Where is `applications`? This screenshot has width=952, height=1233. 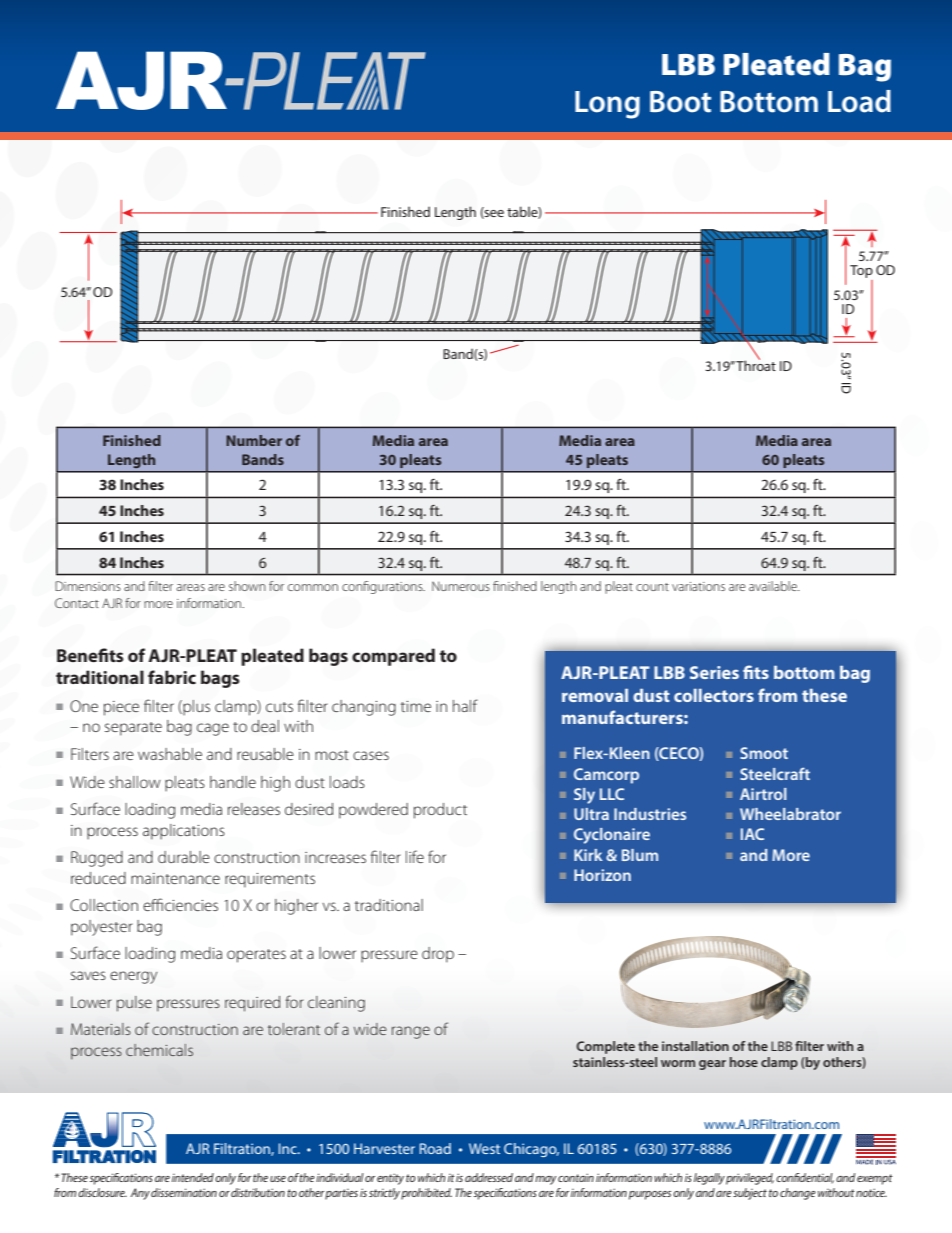
applications is located at coordinates (184, 832).
